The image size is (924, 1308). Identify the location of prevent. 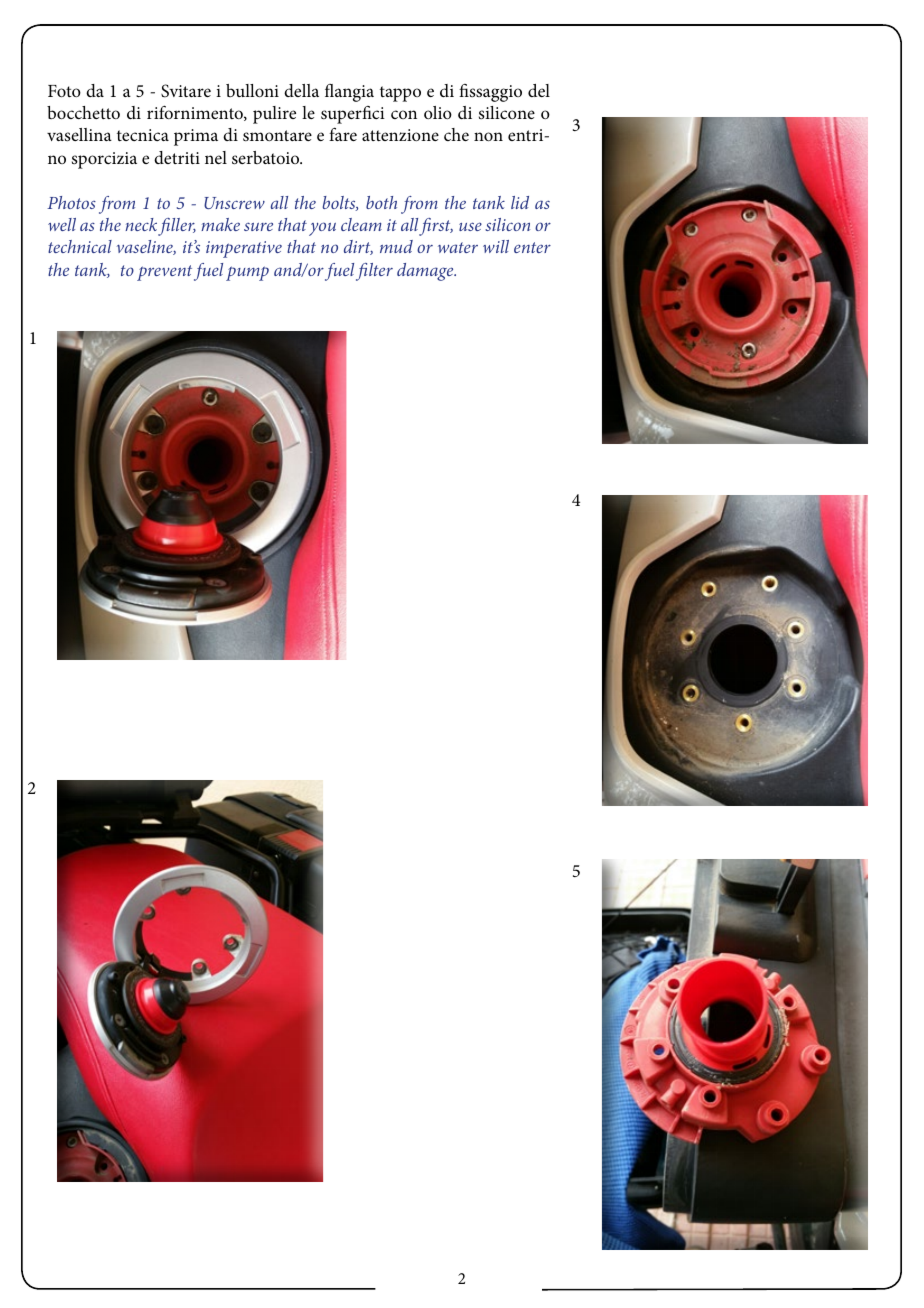
(164, 273).
